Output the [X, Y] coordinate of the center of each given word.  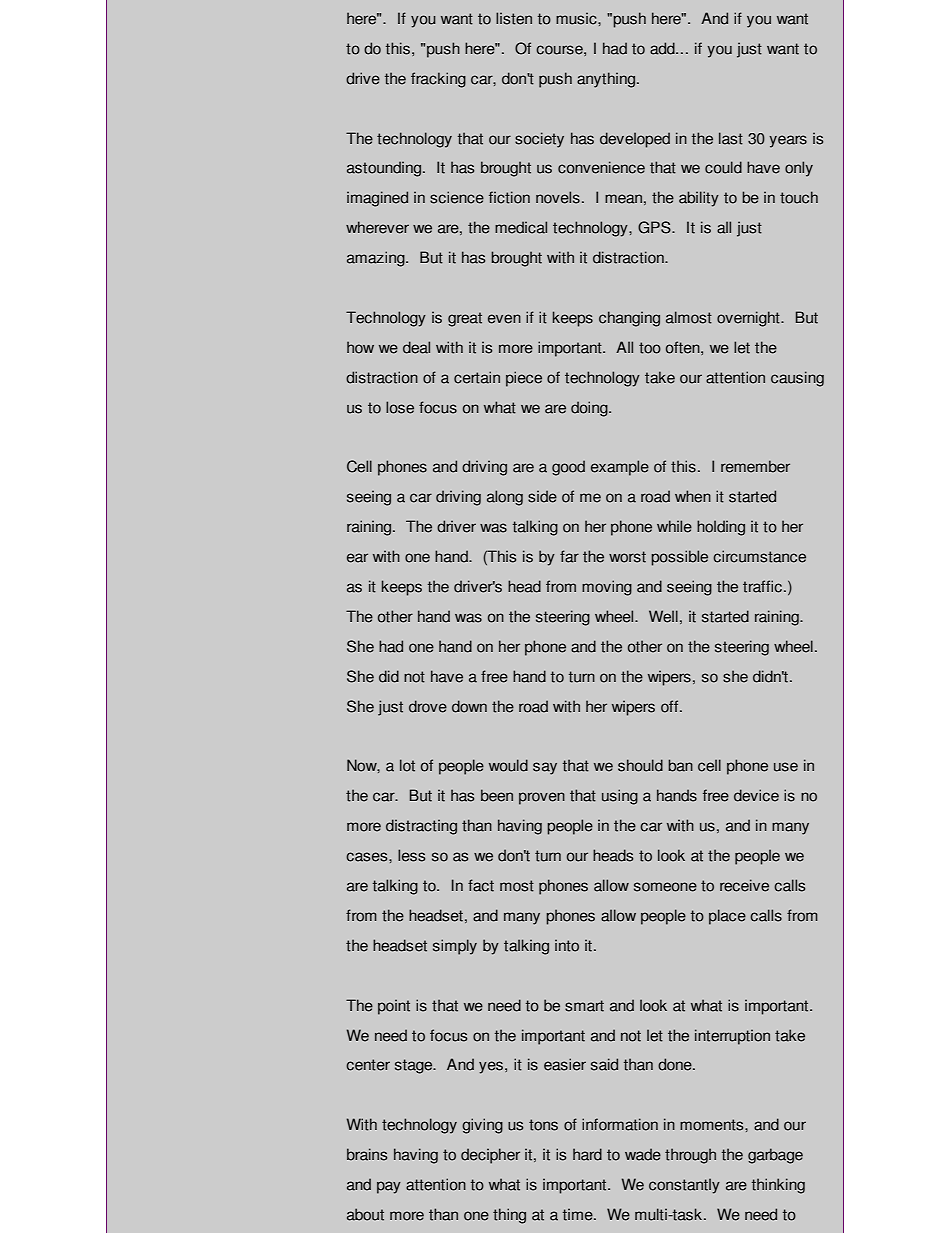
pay [389, 1187]
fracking [438, 80]
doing [590, 409]
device [756, 795]
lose [400, 407]
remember [755, 466]
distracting [421, 827]
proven [542, 798]
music [577, 18]
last [731, 138]
